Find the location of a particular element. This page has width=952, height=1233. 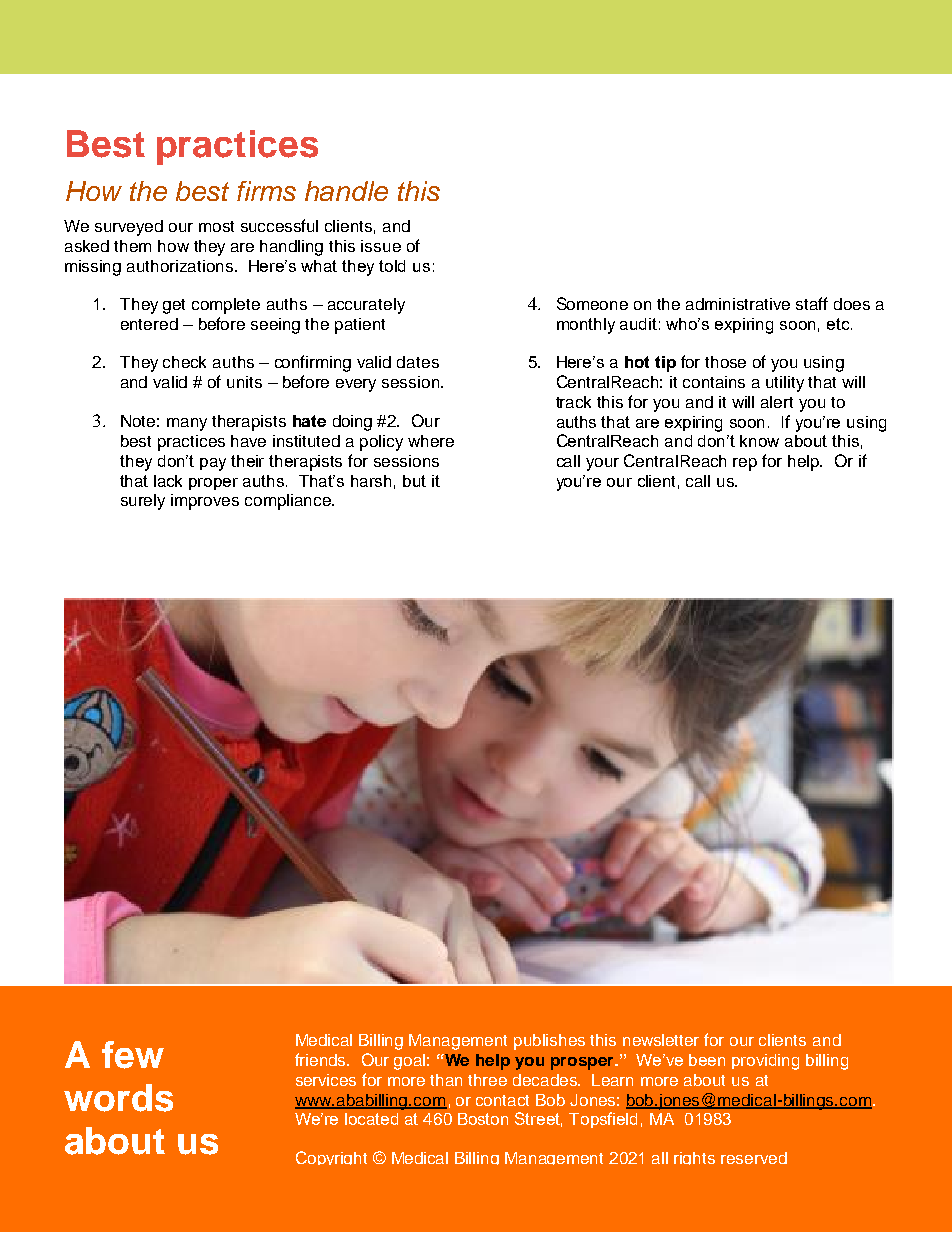

publishes is located at coordinates (549, 1042).
